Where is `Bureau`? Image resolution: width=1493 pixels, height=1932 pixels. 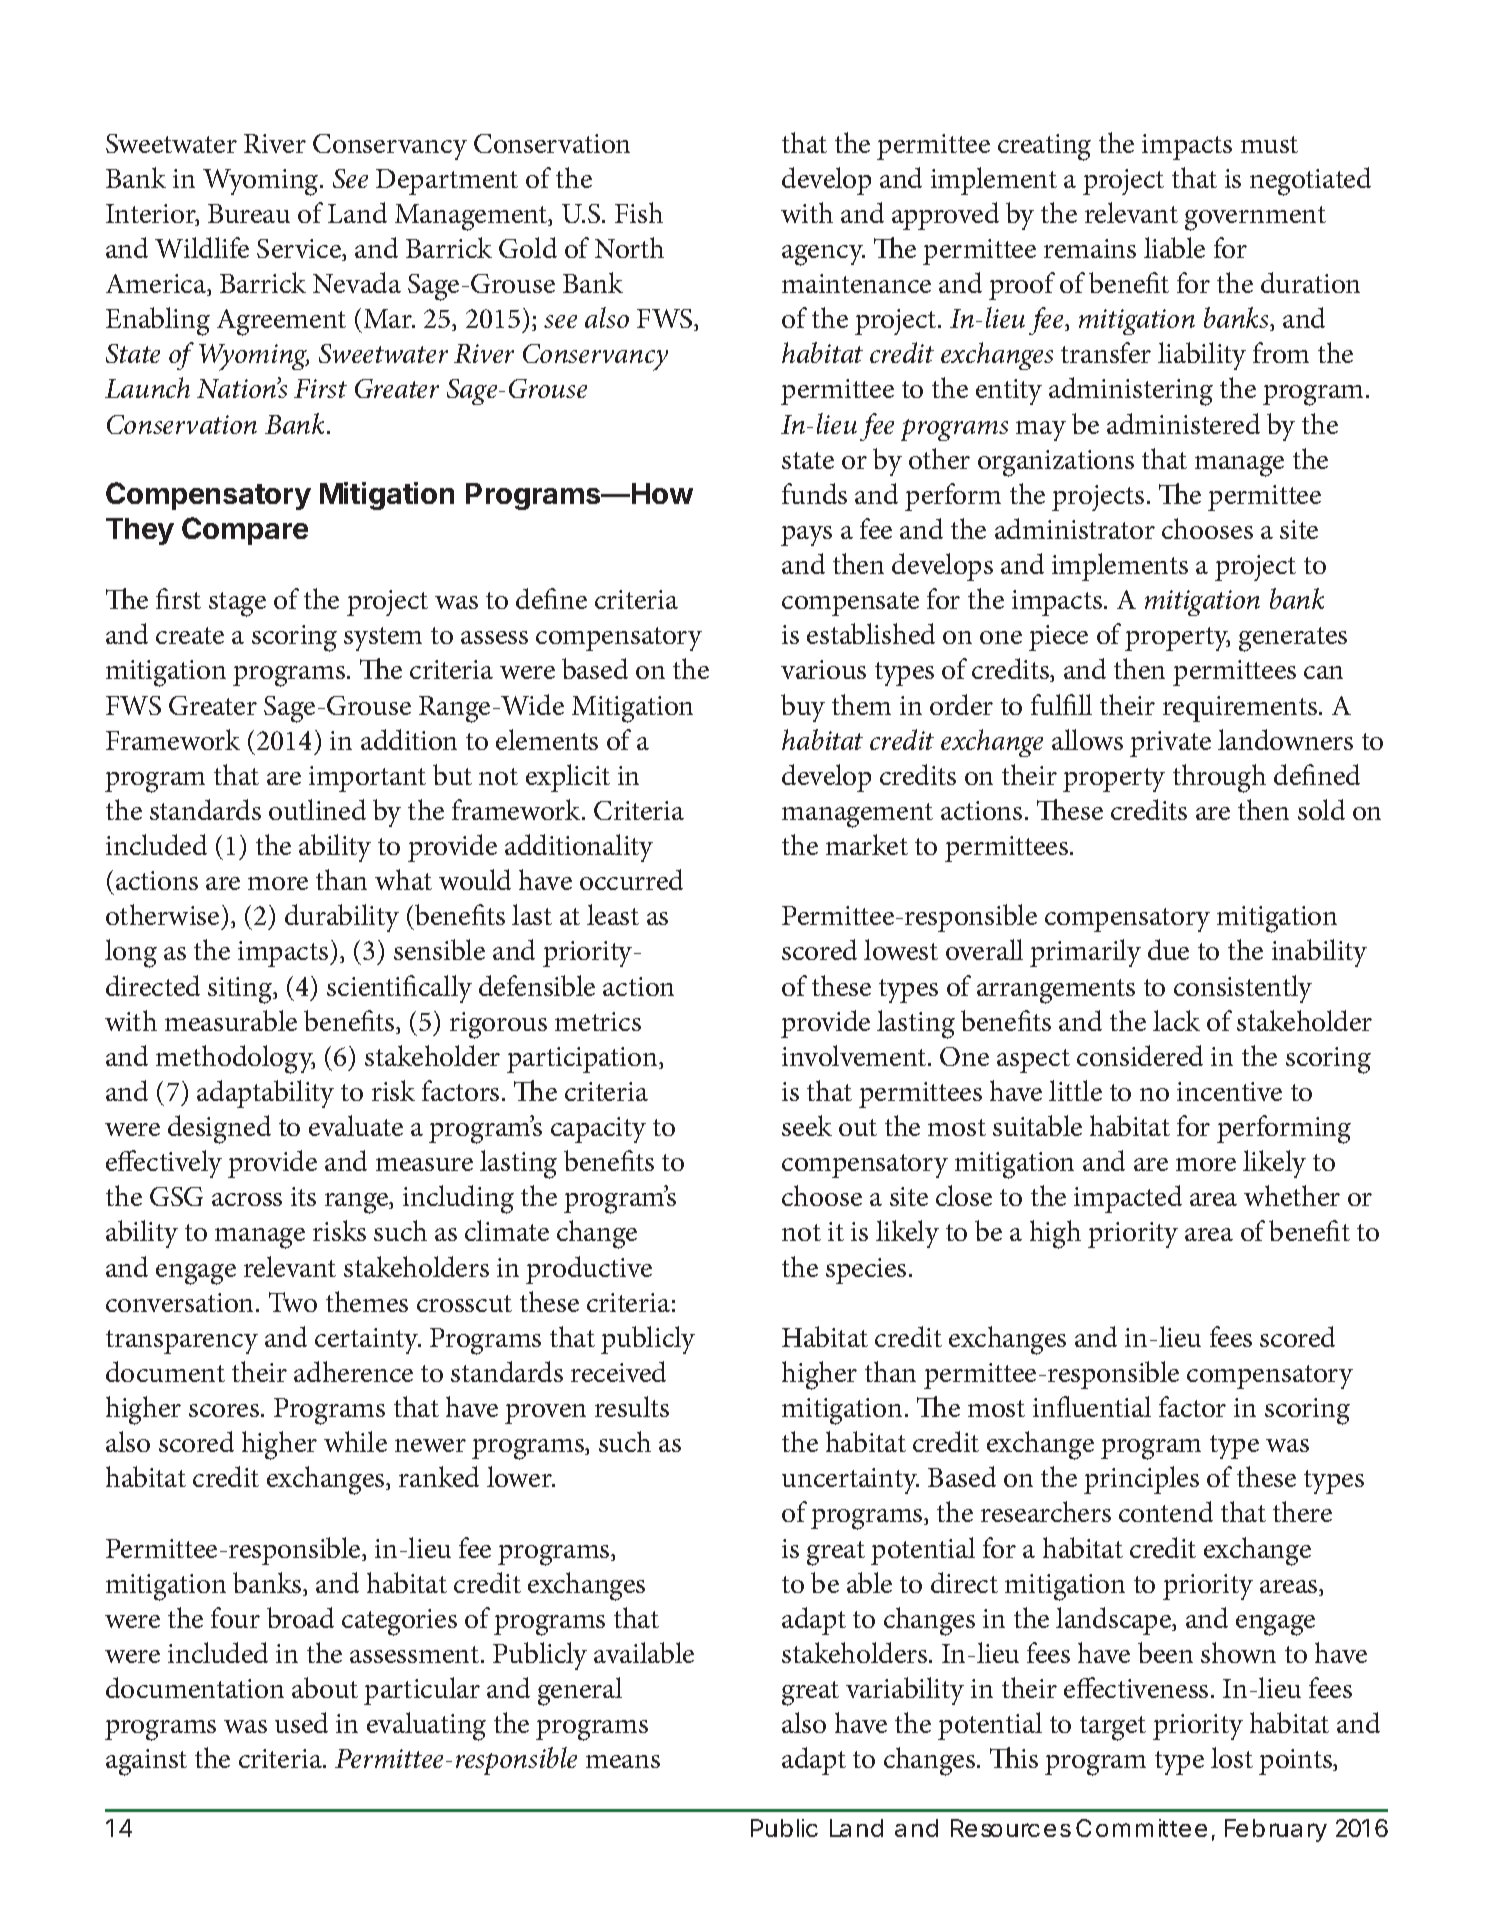 Bureau is located at coordinates (249, 213).
